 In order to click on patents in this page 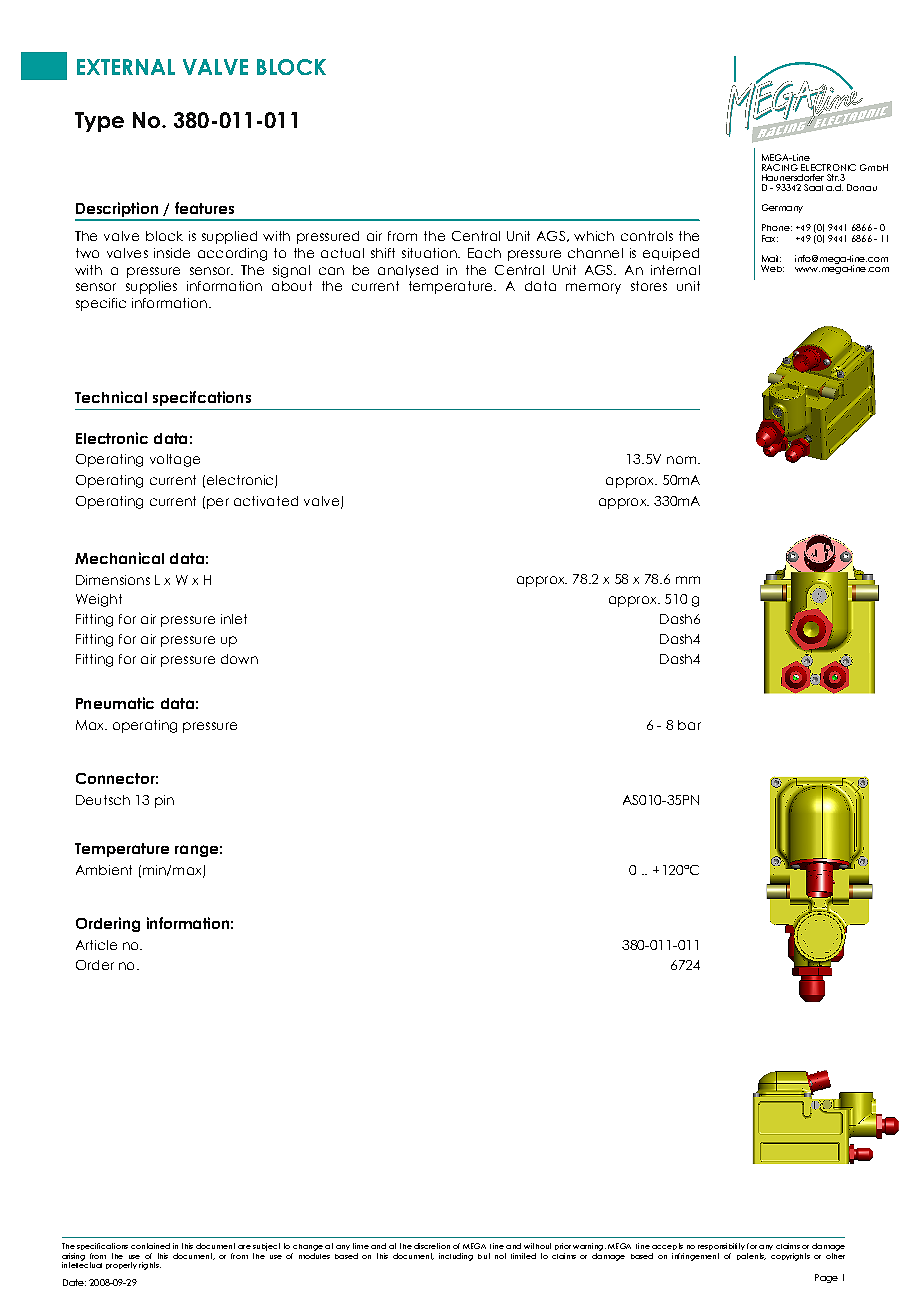, I will do `click(751, 1256)`.
